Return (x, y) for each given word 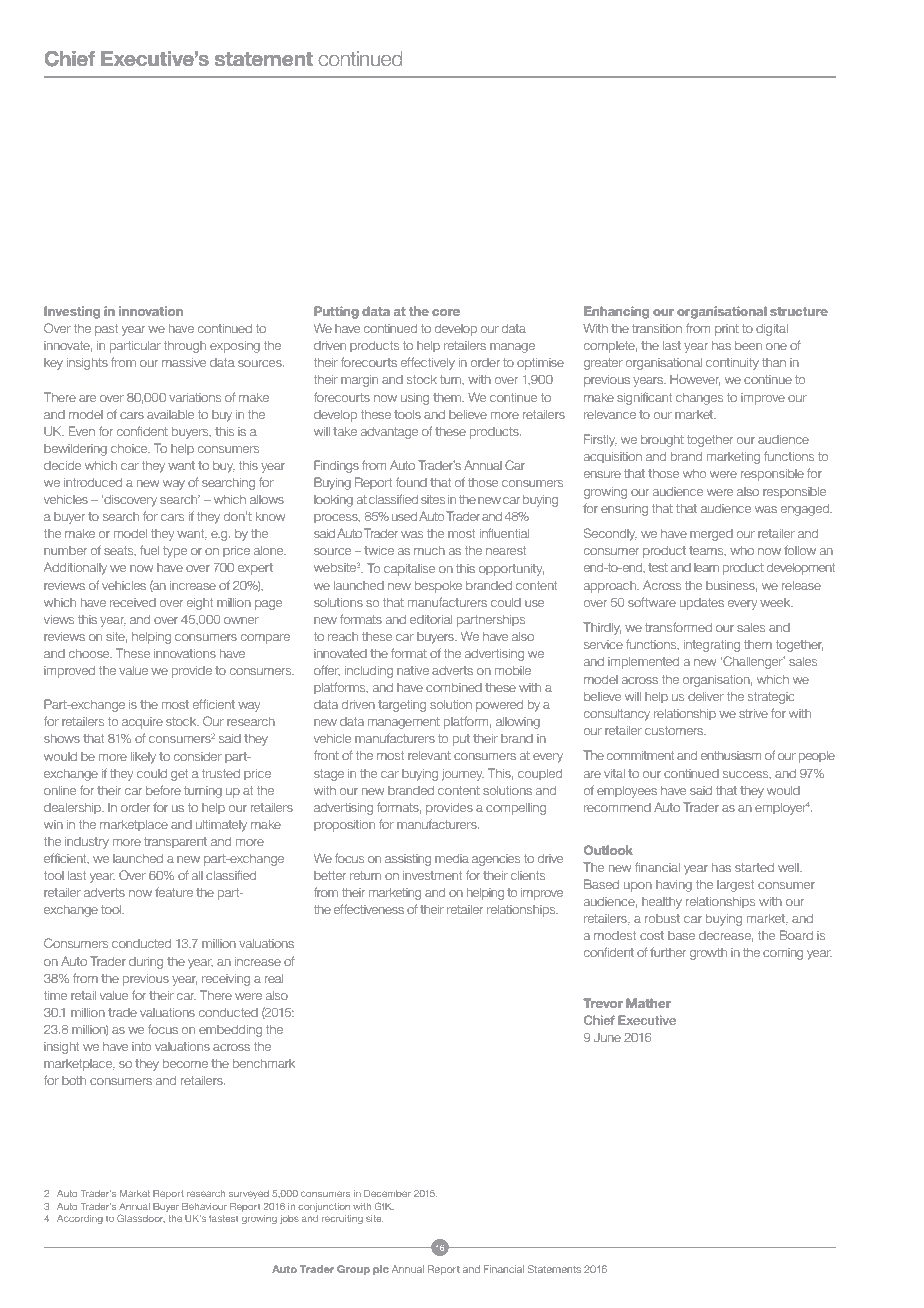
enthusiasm (731, 755)
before (163, 790)
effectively (428, 363)
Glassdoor (141, 1218)
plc (381, 1270)
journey (463, 775)
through (185, 346)
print (727, 330)
